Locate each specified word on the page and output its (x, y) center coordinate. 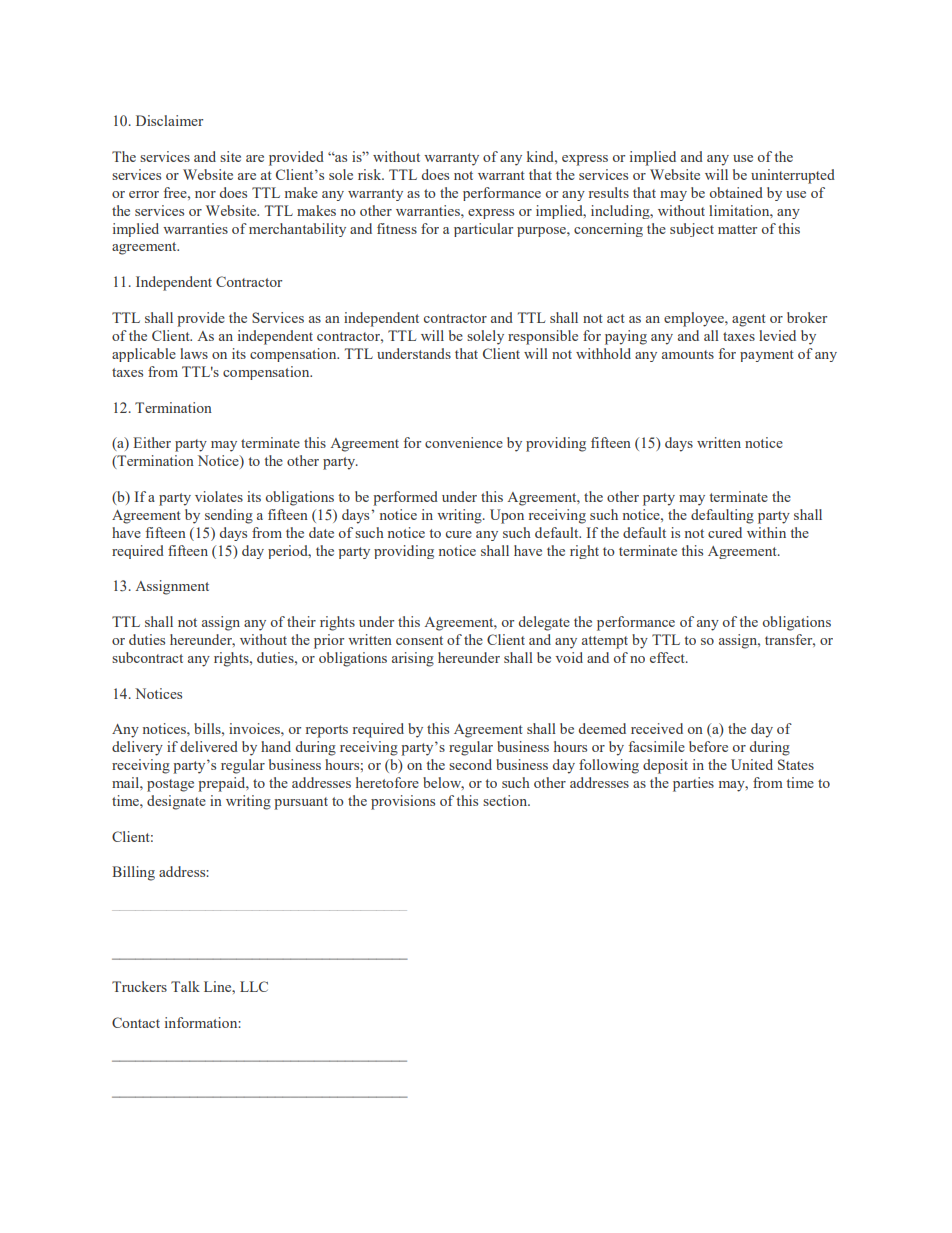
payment (767, 356)
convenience (464, 442)
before (708, 746)
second (470, 764)
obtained (736, 192)
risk (371, 174)
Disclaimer (169, 120)
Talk (185, 986)
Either (152, 442)
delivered (209, 746)
